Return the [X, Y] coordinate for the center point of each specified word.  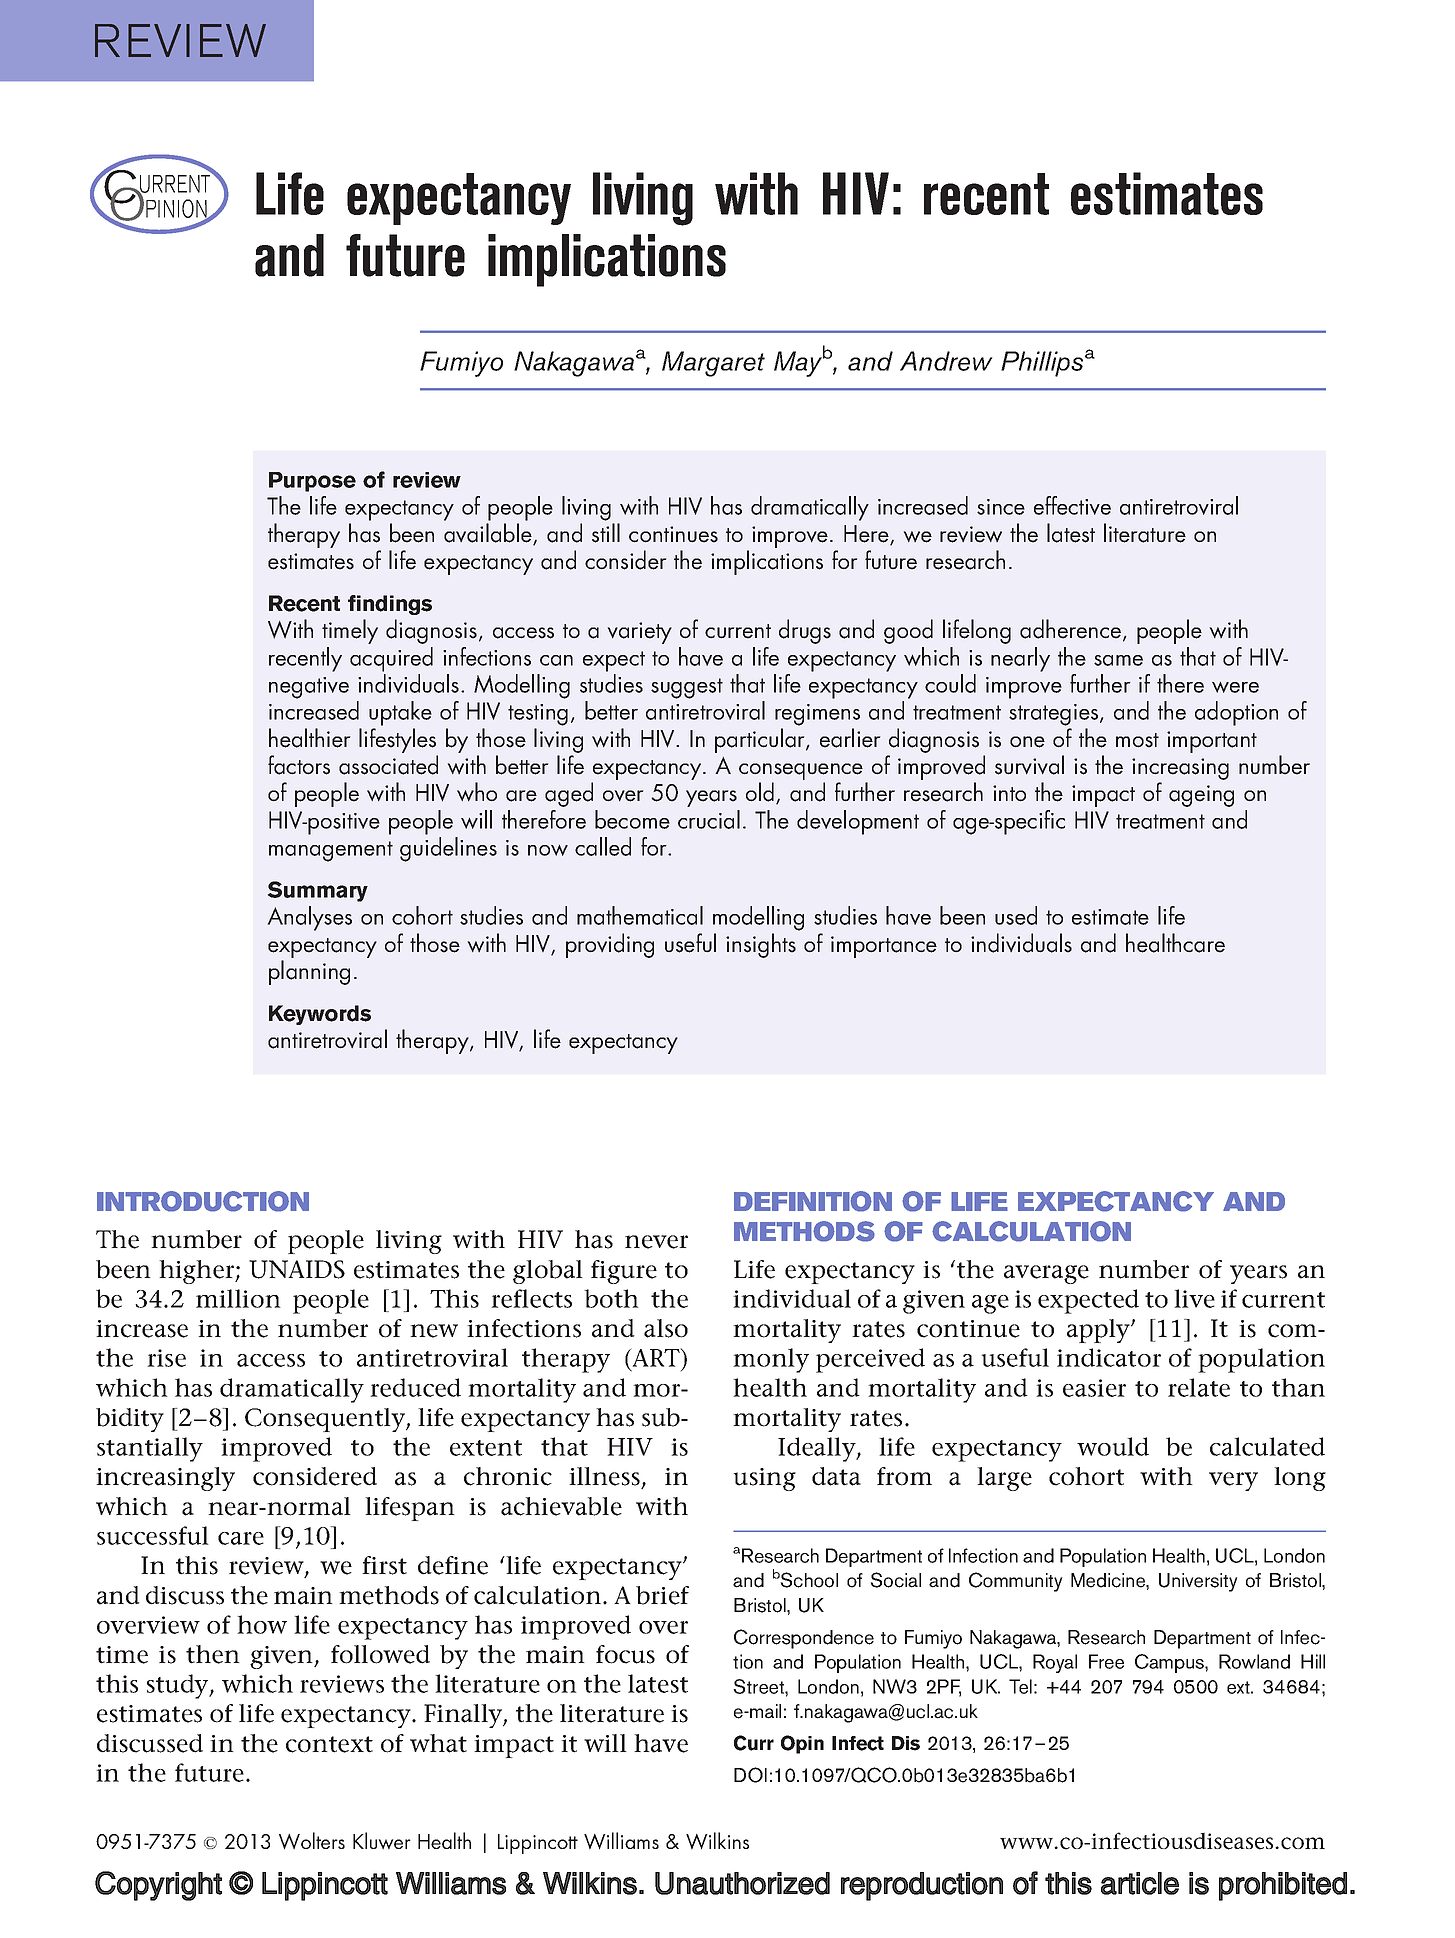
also [666, 1328]
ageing [1201, 796]
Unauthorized [742, 1883]
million [238, 1298]
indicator [1109, 1357]
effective [1072, 505]
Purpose [312, 482]
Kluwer [382, 1841]
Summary [318, 891]
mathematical [640, 915]
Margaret [713, 364]
